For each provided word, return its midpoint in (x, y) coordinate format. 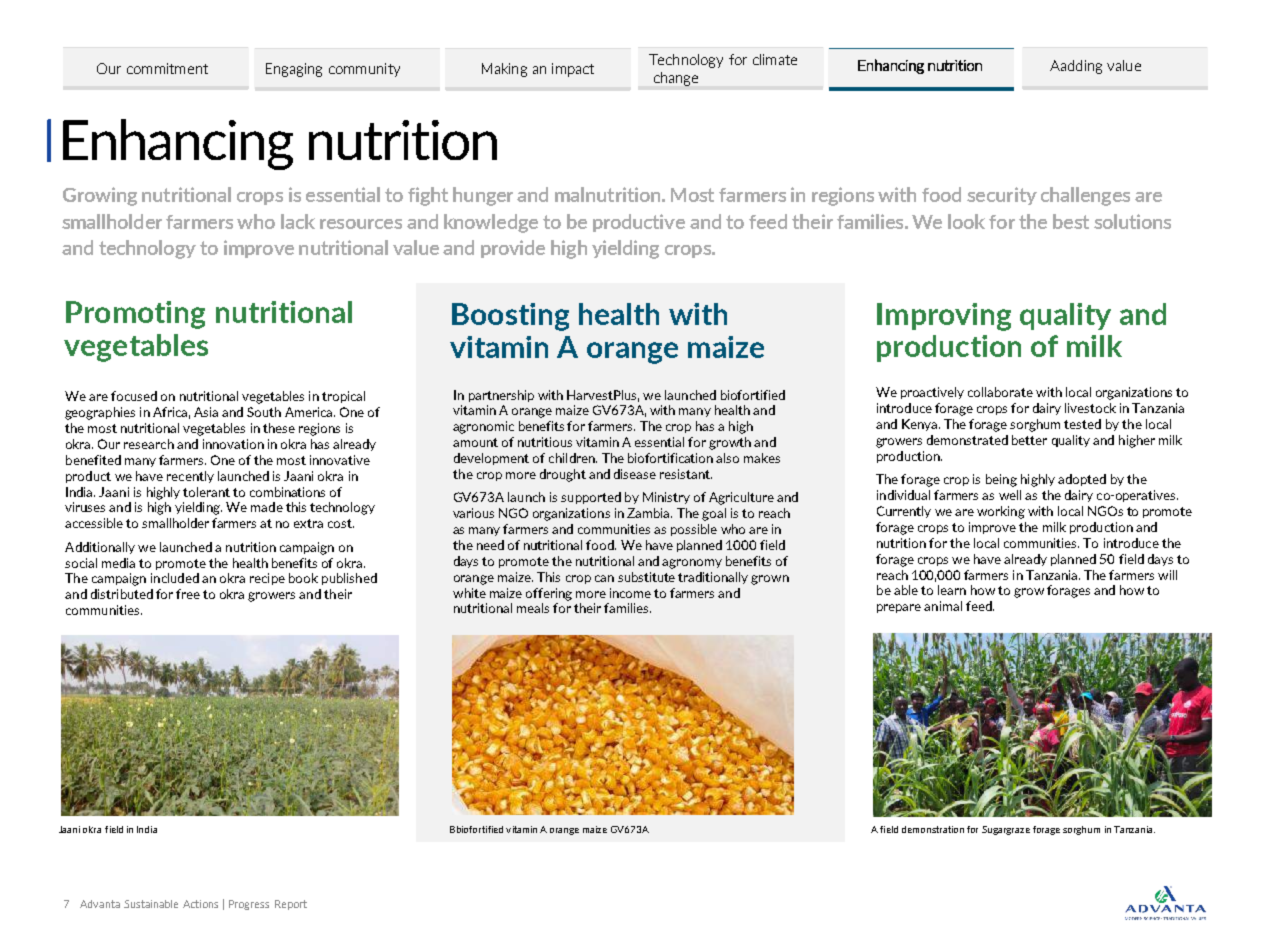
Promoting (135, 315)
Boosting (510, 317)
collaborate (1000, 392)
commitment (167, 68)
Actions (200, 904)
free (188, 594)
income (630, 593)
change (676, 79)
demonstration (933, 829)
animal (943, 606)
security (1002, 196)
